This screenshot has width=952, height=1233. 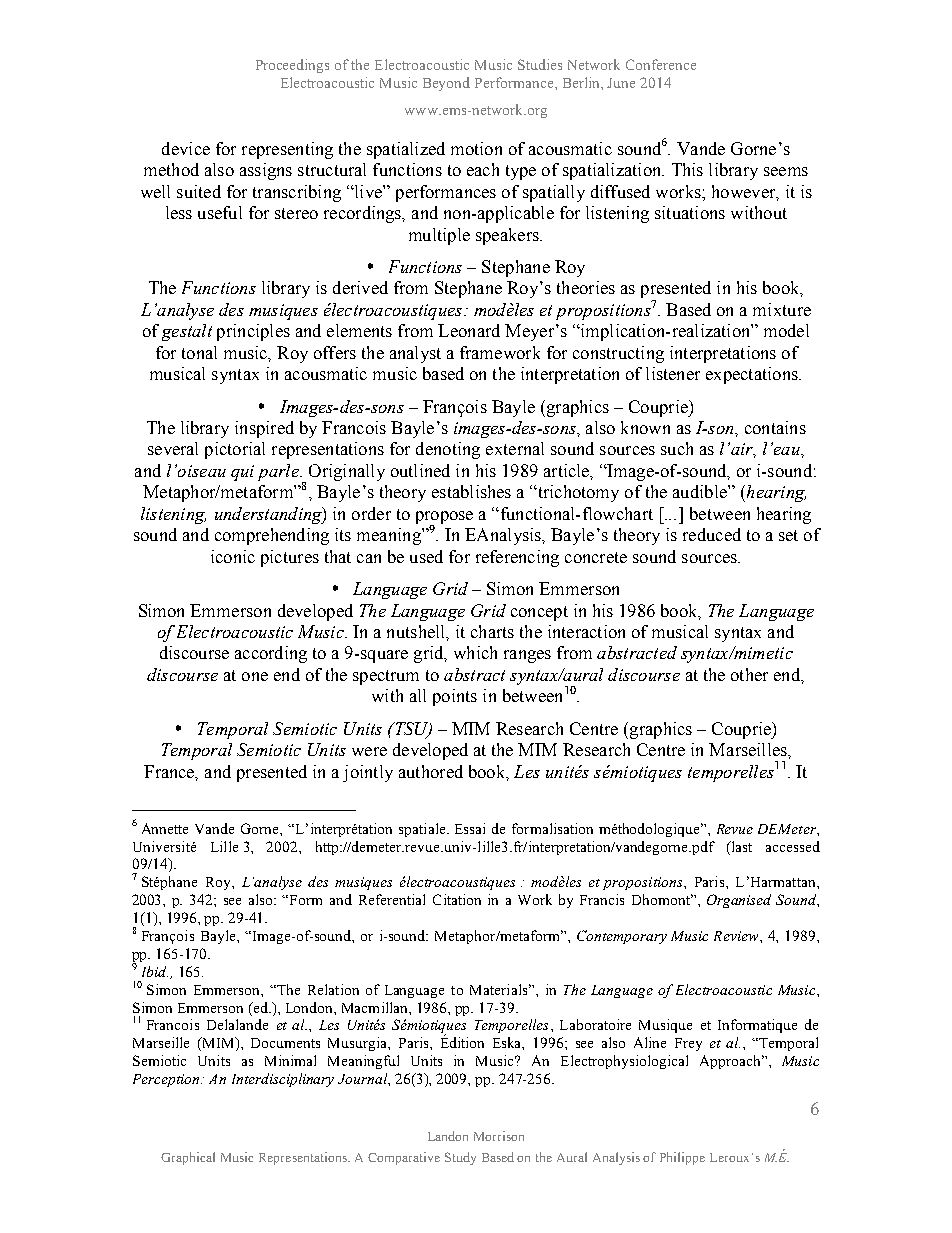 What do you see at coordinates (499, 1136) in the screenshot?
I see `Morrison` at bounding box center [499, 1136].
